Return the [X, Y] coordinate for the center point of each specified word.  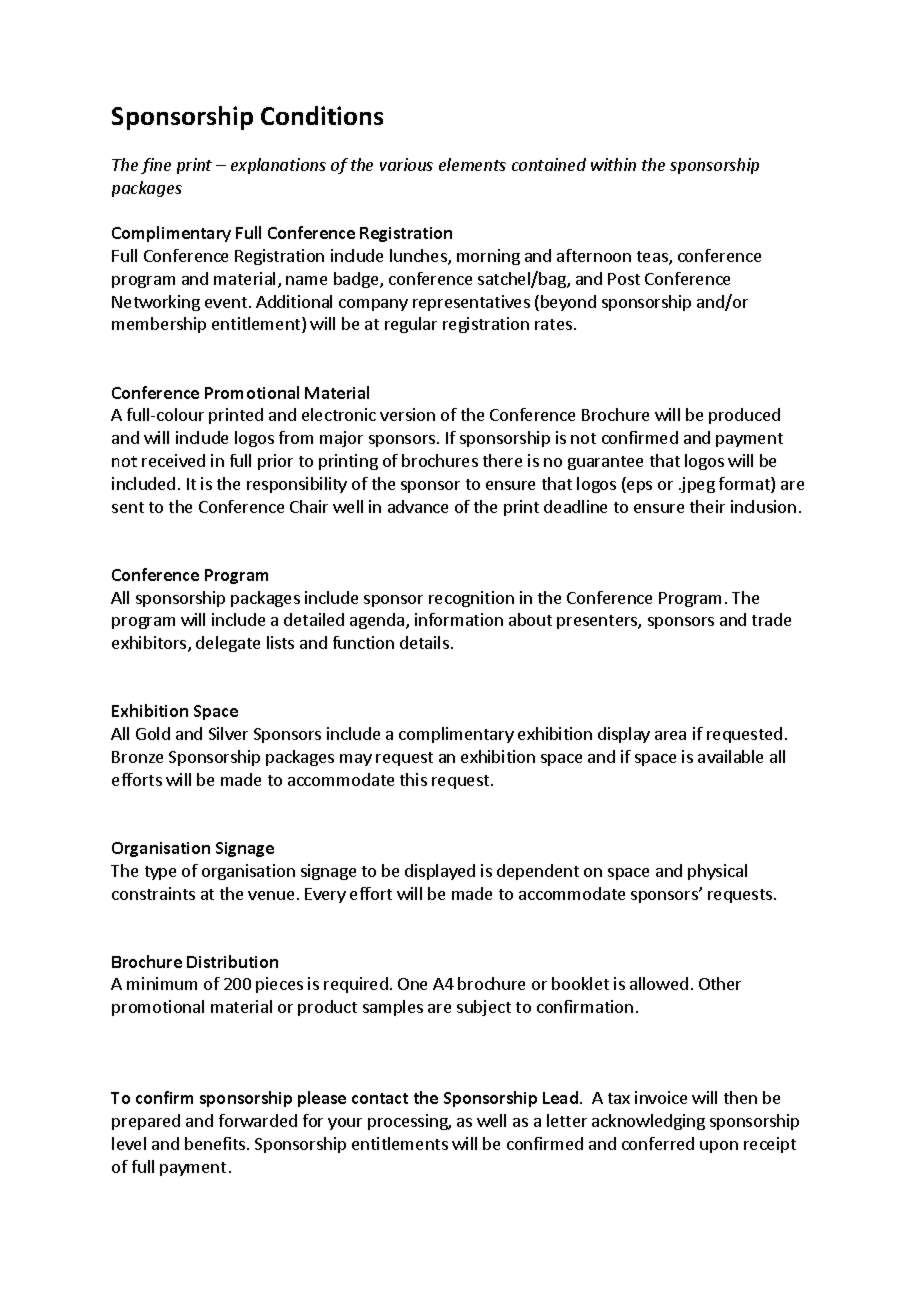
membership [159, 325]
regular [411, 325]
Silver [228, 733]
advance [418, 506]
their [707, 506]
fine [156, 166]
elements [472, 164]
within [613, 164]
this [413, 779]
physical [717, 872]
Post [624, 279]
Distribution [232, 961]
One [412, 984]
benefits [216, 1143]
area [670, 735]
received [173, 460]
